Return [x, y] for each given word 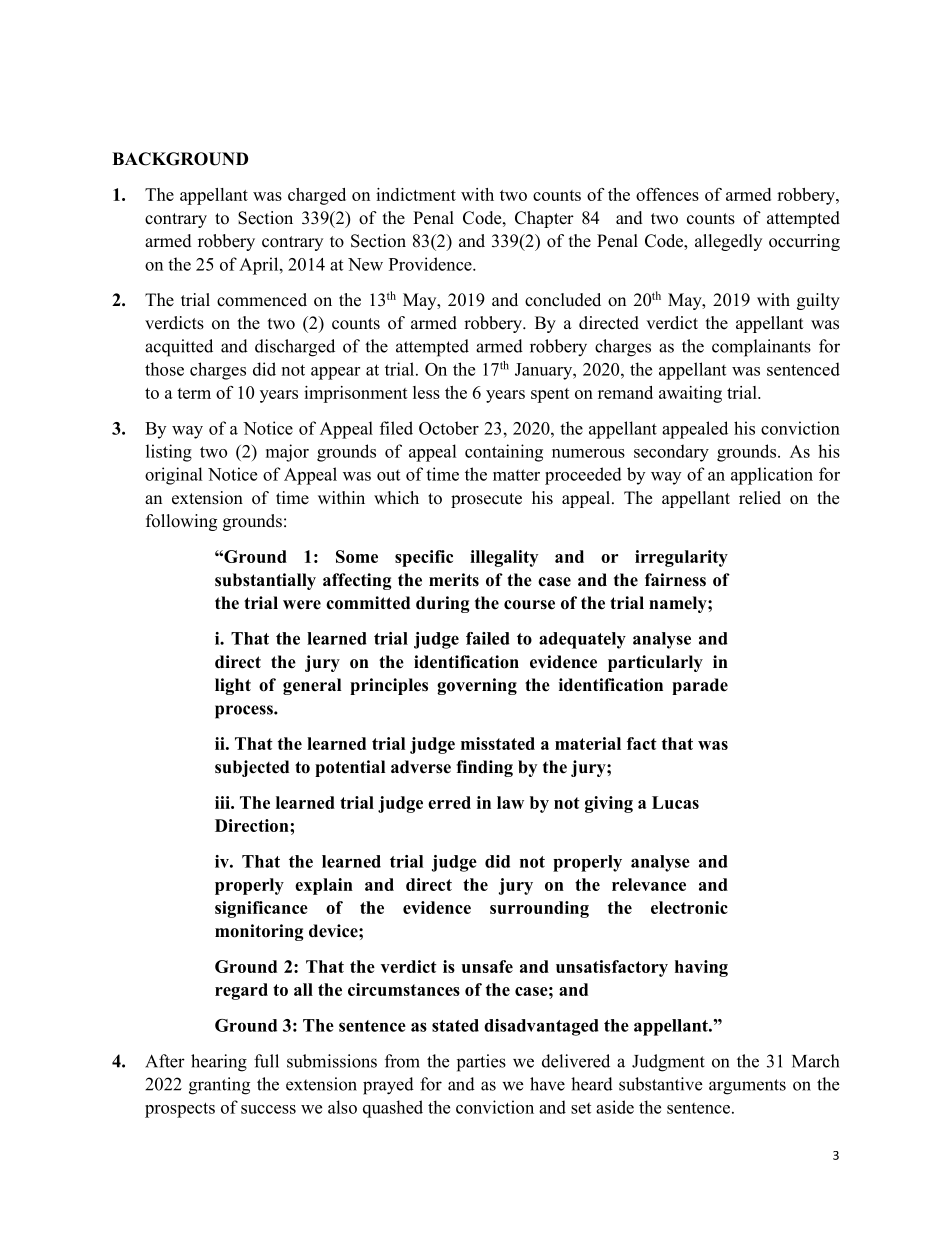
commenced [262, 300]
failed [488, 638]
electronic [689, 907]
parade [700, 686]
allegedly [728, 242]
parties [481, 1063]
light [233, 686]
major [287, 453]
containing [504, 453]
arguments [747, 1087]
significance [261, 909]
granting [219, 1086]
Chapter [544, 219]
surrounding [539, 909]
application [772, 476]
